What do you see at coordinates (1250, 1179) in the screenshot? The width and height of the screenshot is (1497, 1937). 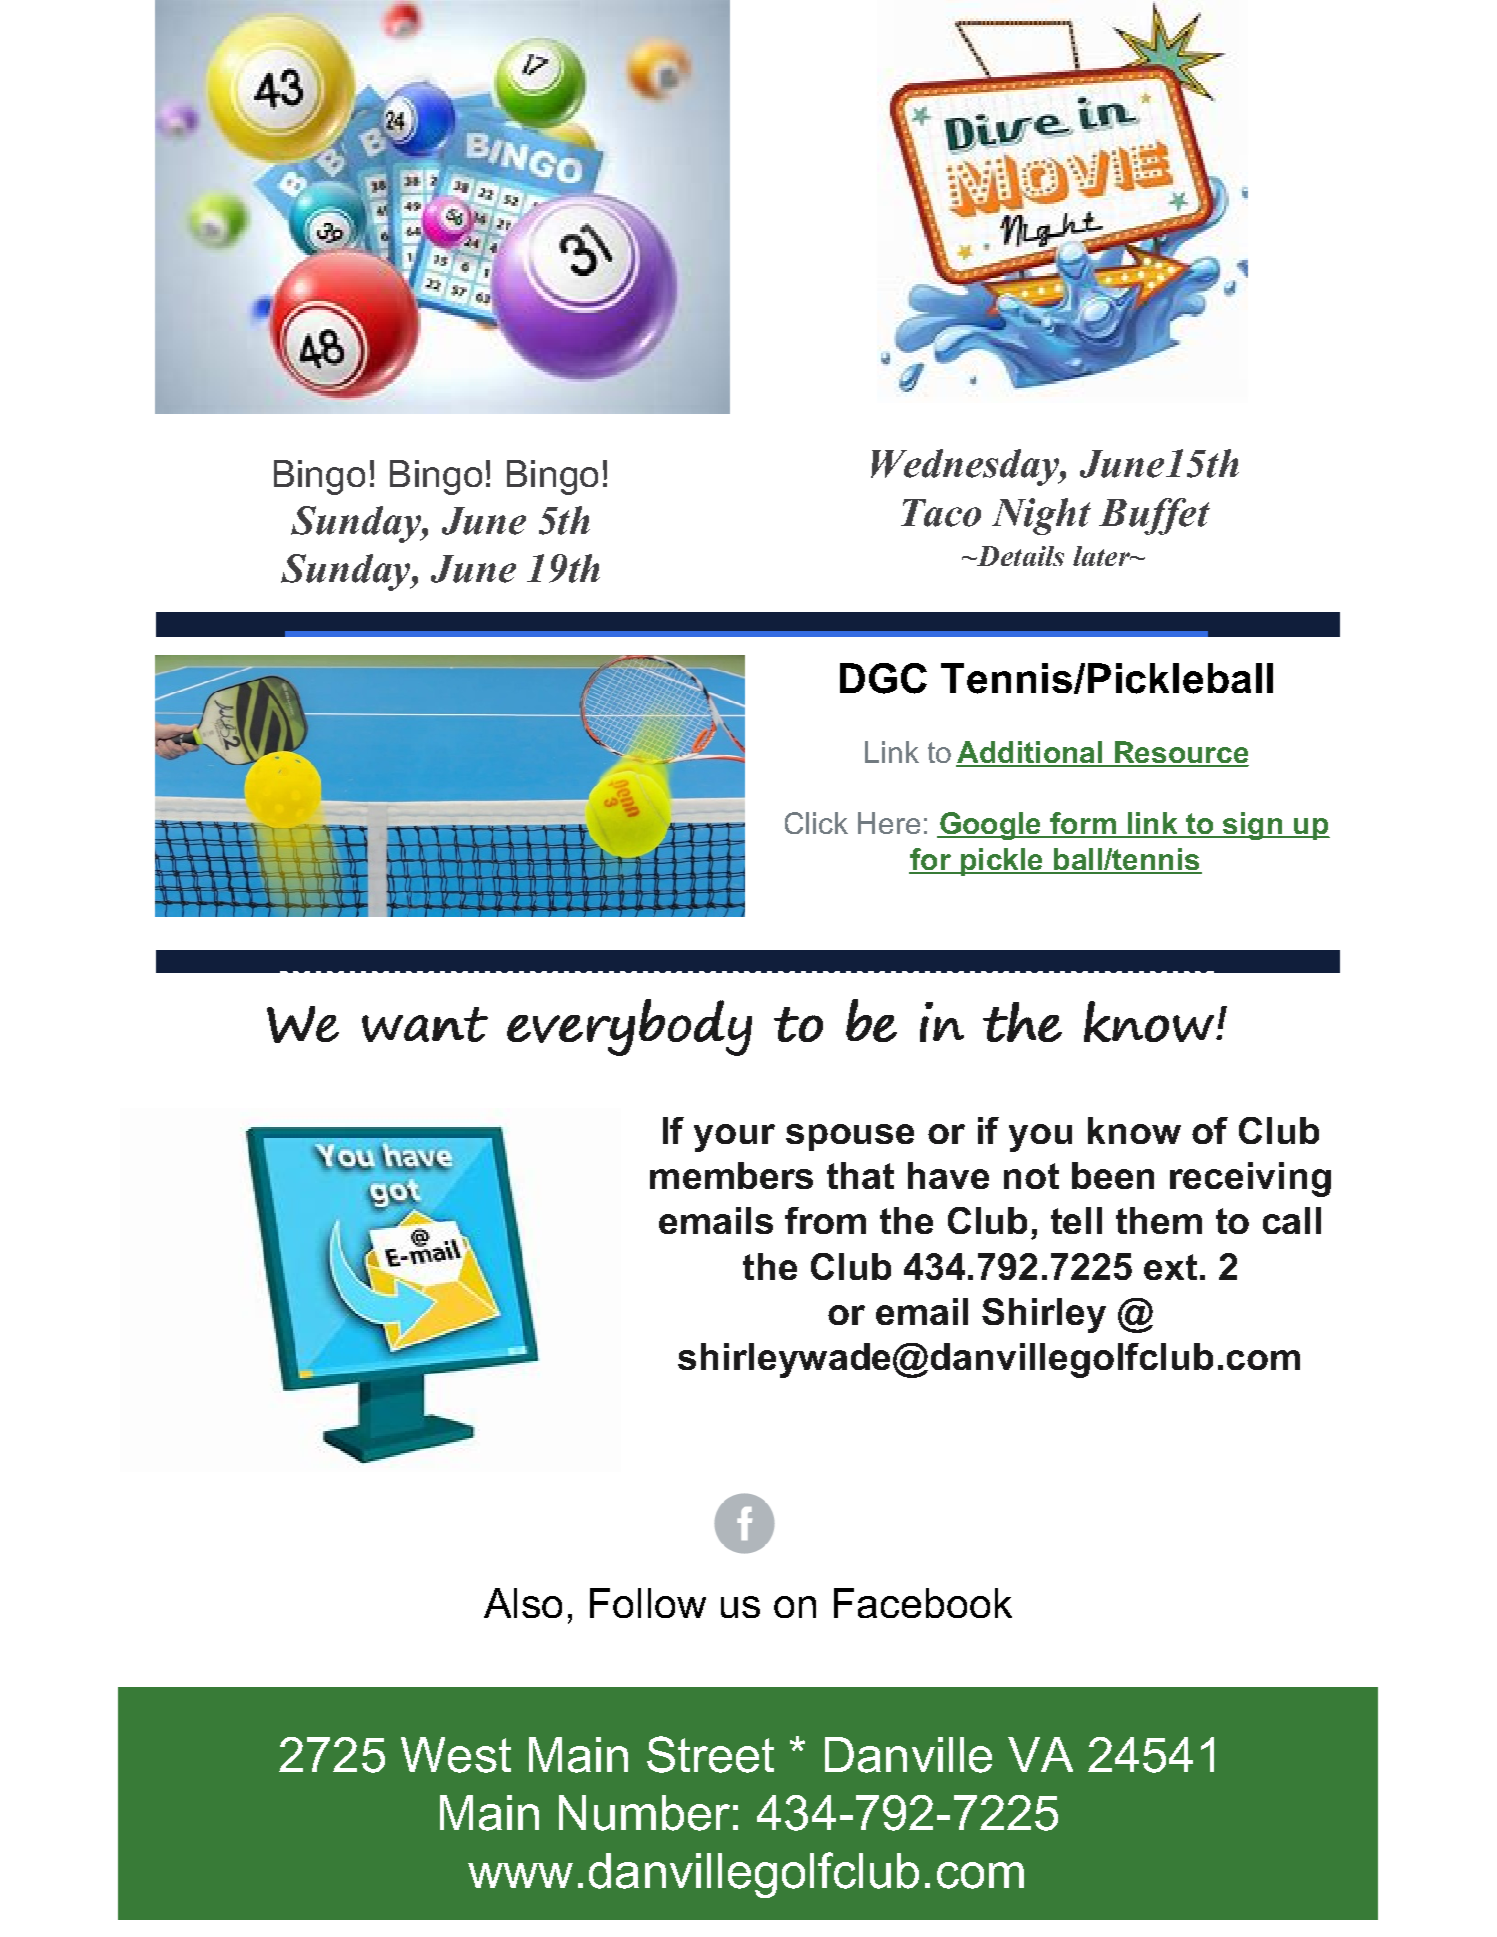 I see `receiving` at bounding box center [1250, 1179].
